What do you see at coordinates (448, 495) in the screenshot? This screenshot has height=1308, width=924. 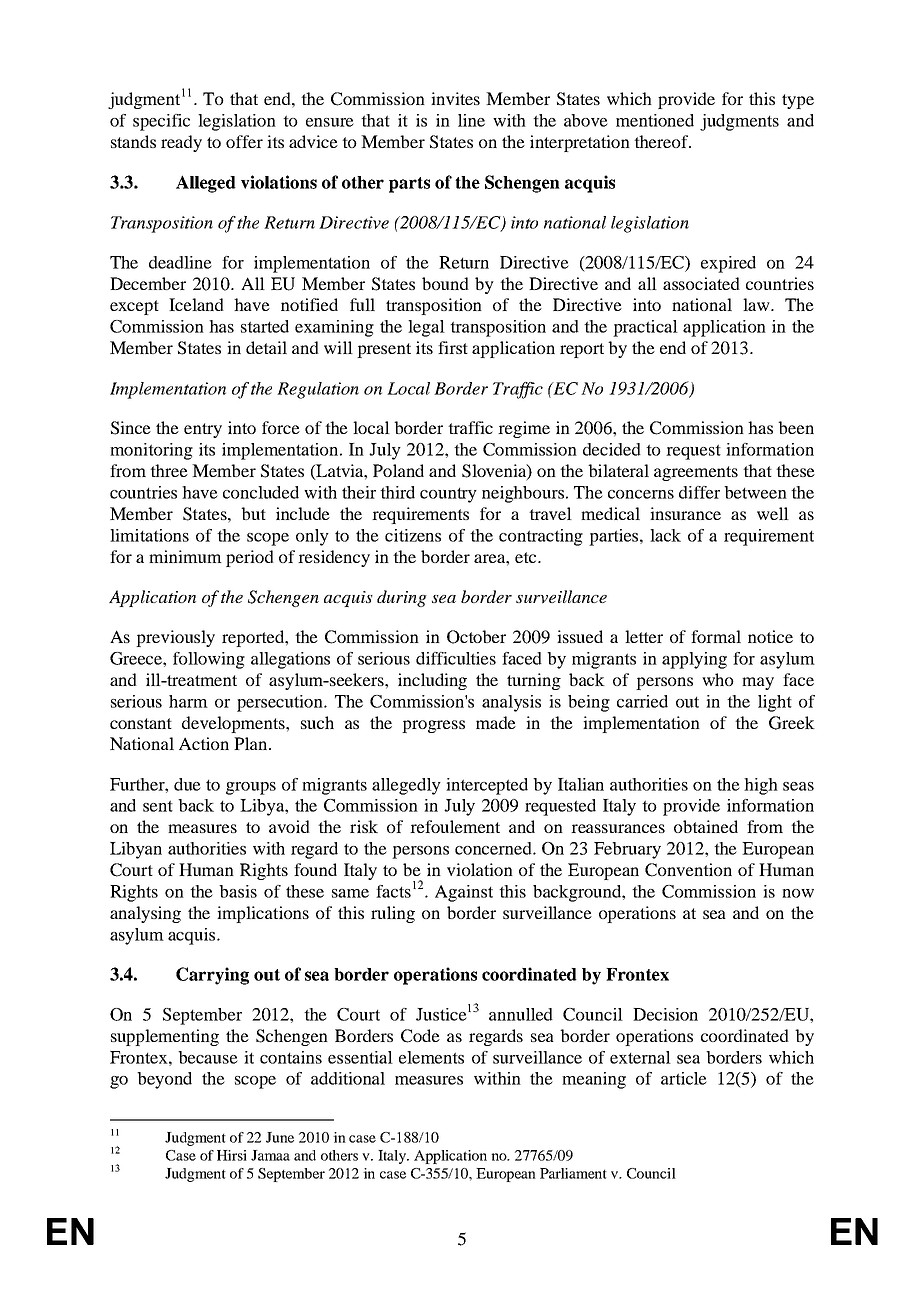 I see `country` at bounding box center [448, 495].
